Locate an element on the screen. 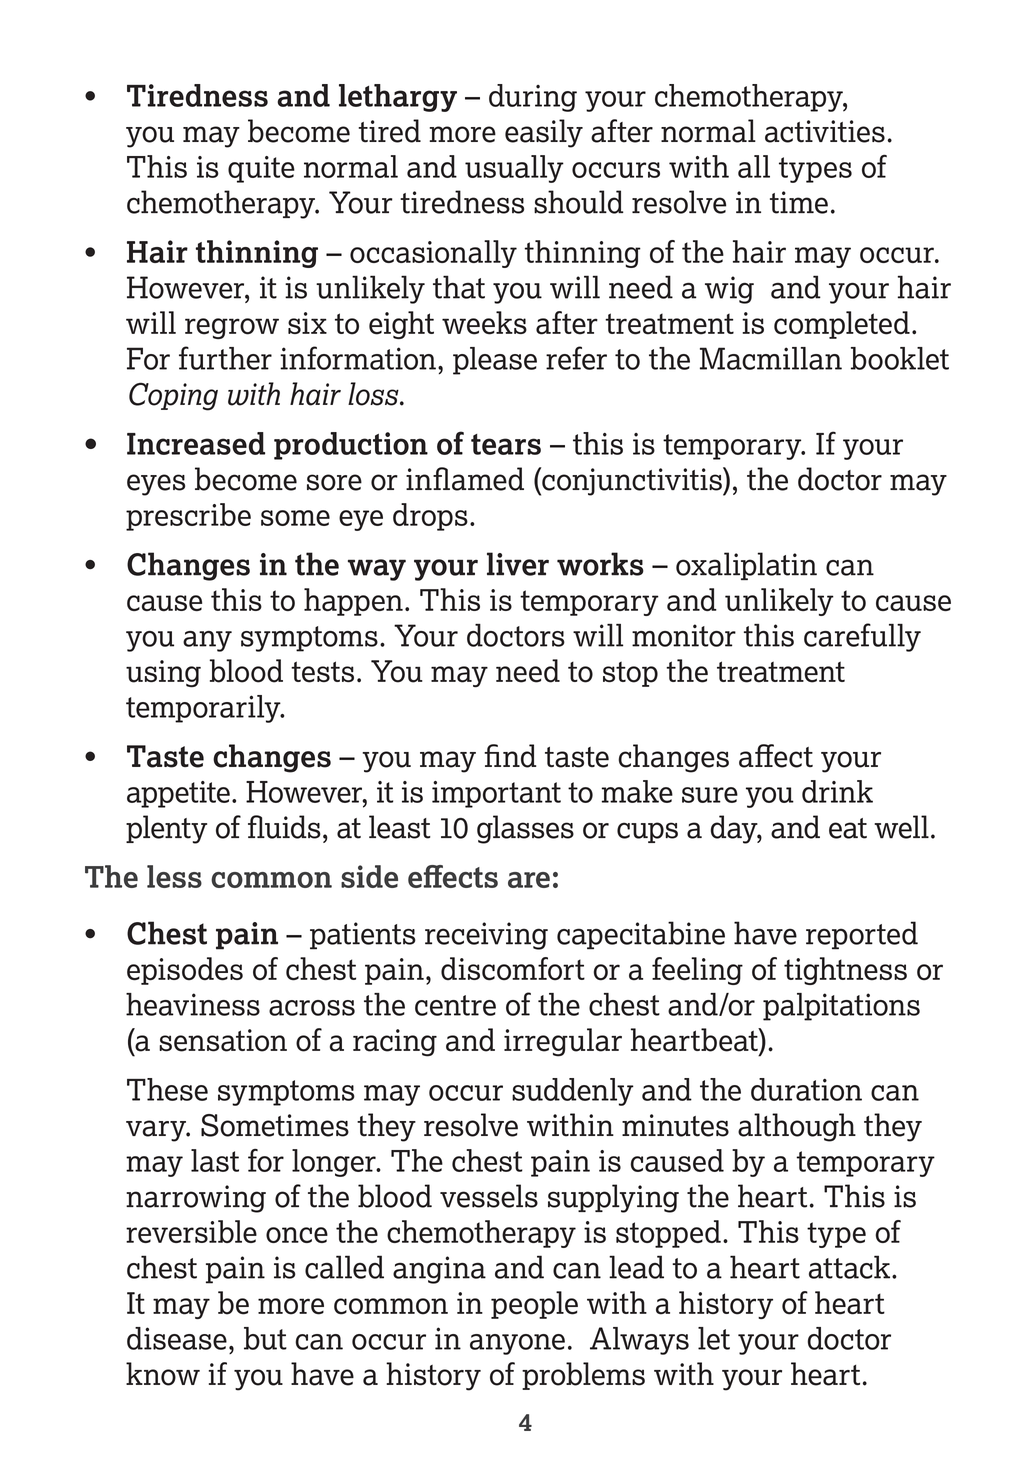  find is located at coordinates (510, 756).
